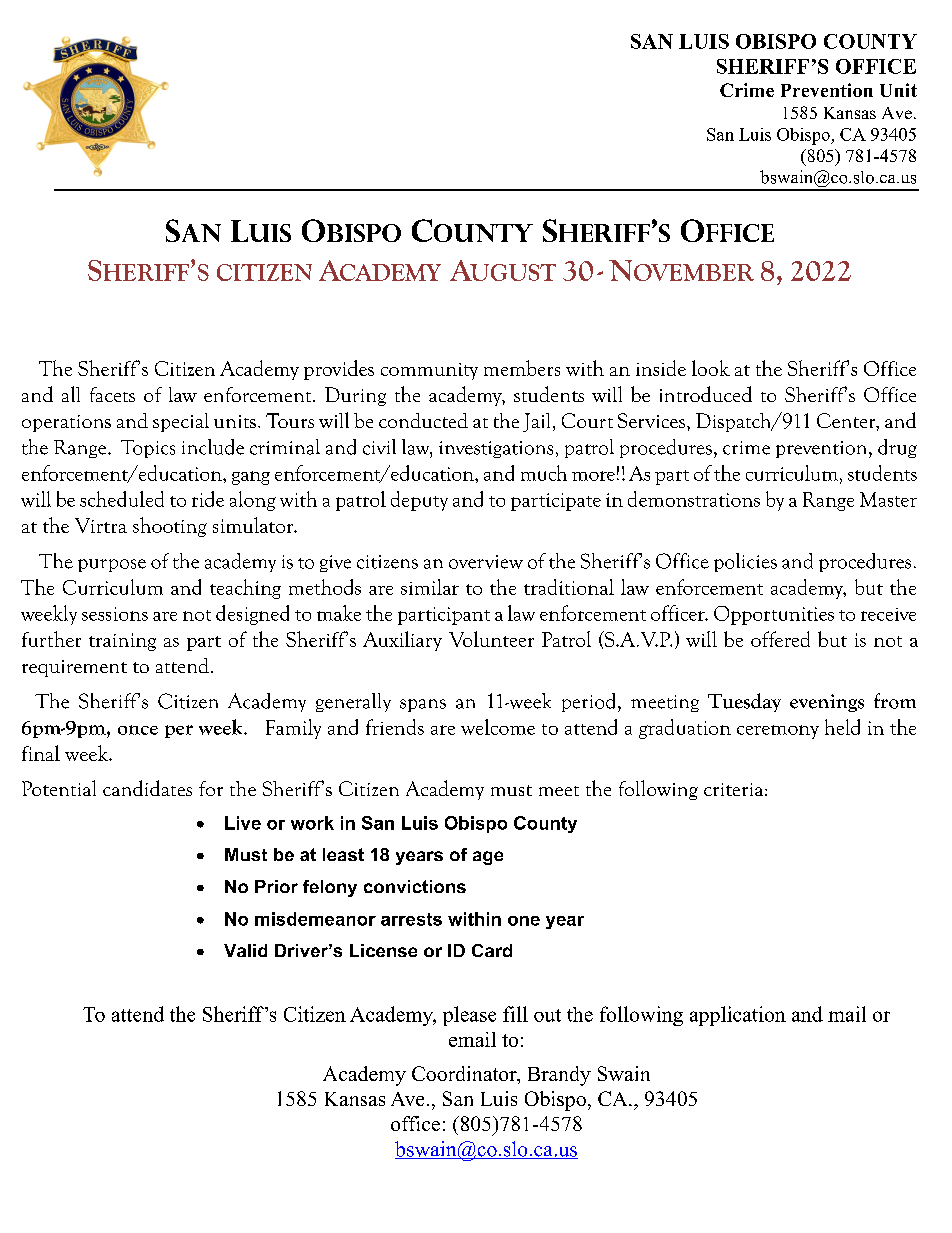  What do you see at coordinates (706, 394) in the screenshot?
I see `introduced` at bounding box center [706, 394].
